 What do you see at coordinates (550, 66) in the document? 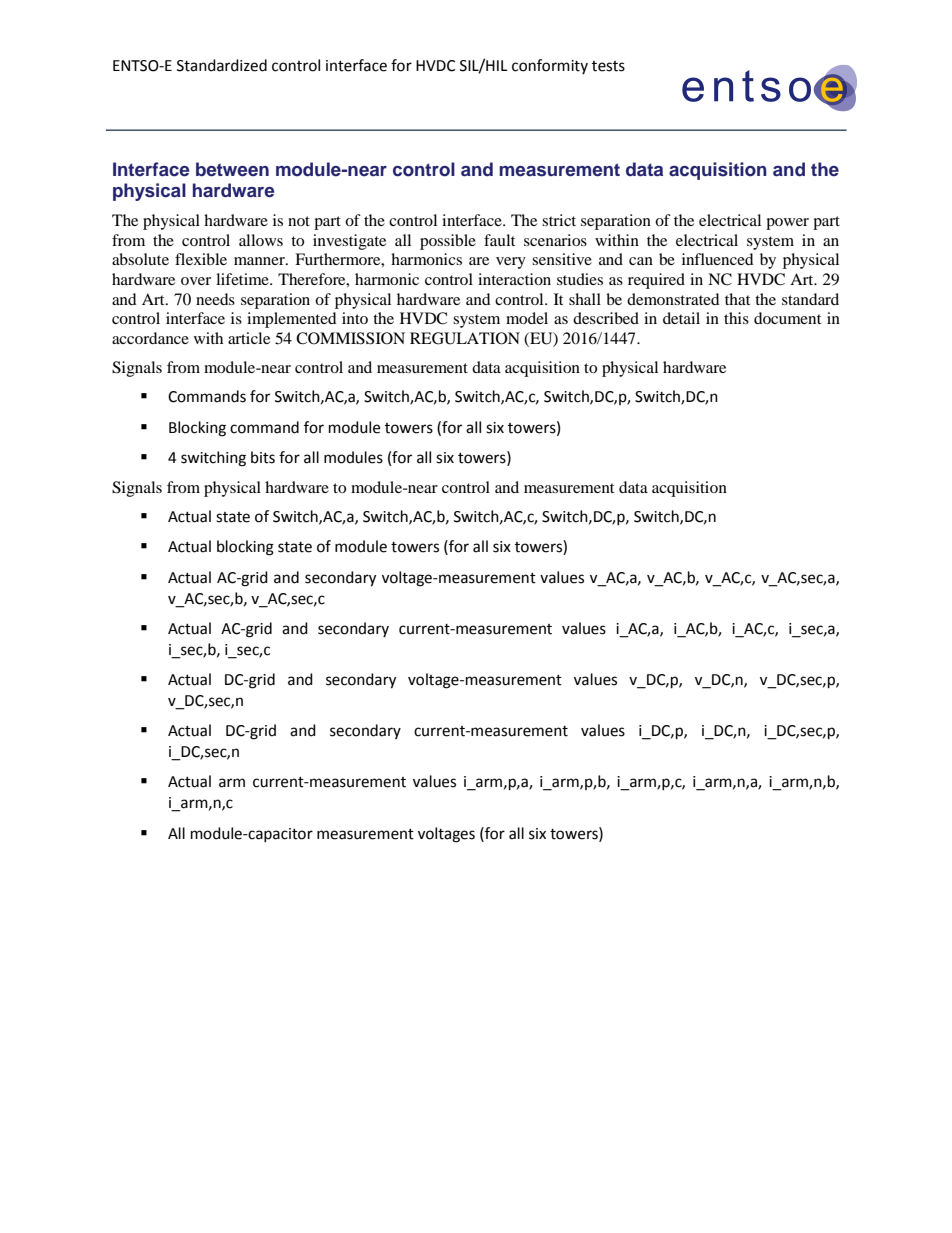
I see `conformity` at bounding box center [550, 66].
